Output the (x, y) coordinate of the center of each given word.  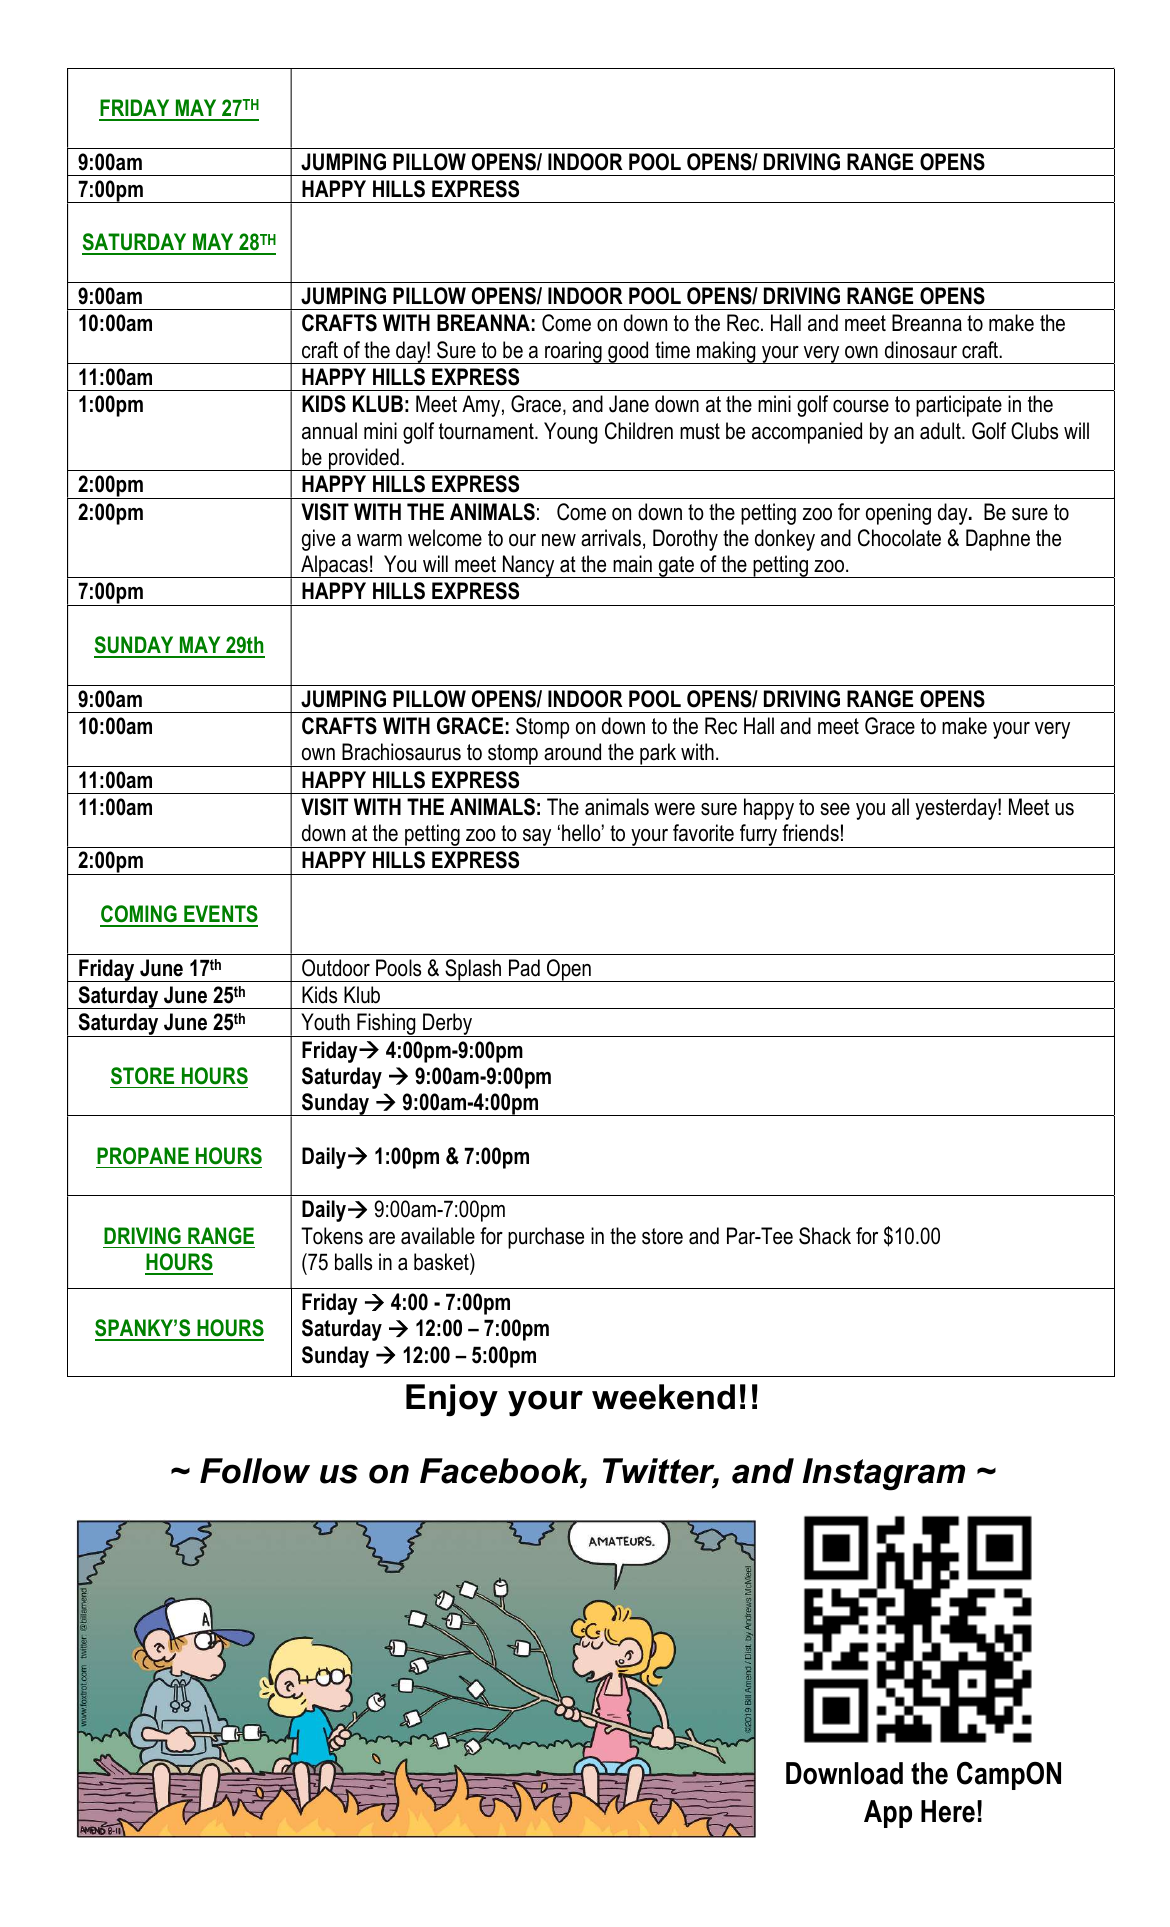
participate (959, 406)
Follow (255, 1471)
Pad (524, 968)
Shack (825, 1236)
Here (948, 1811)
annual (329, 431)
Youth (325, 1022)
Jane (629, 404)
